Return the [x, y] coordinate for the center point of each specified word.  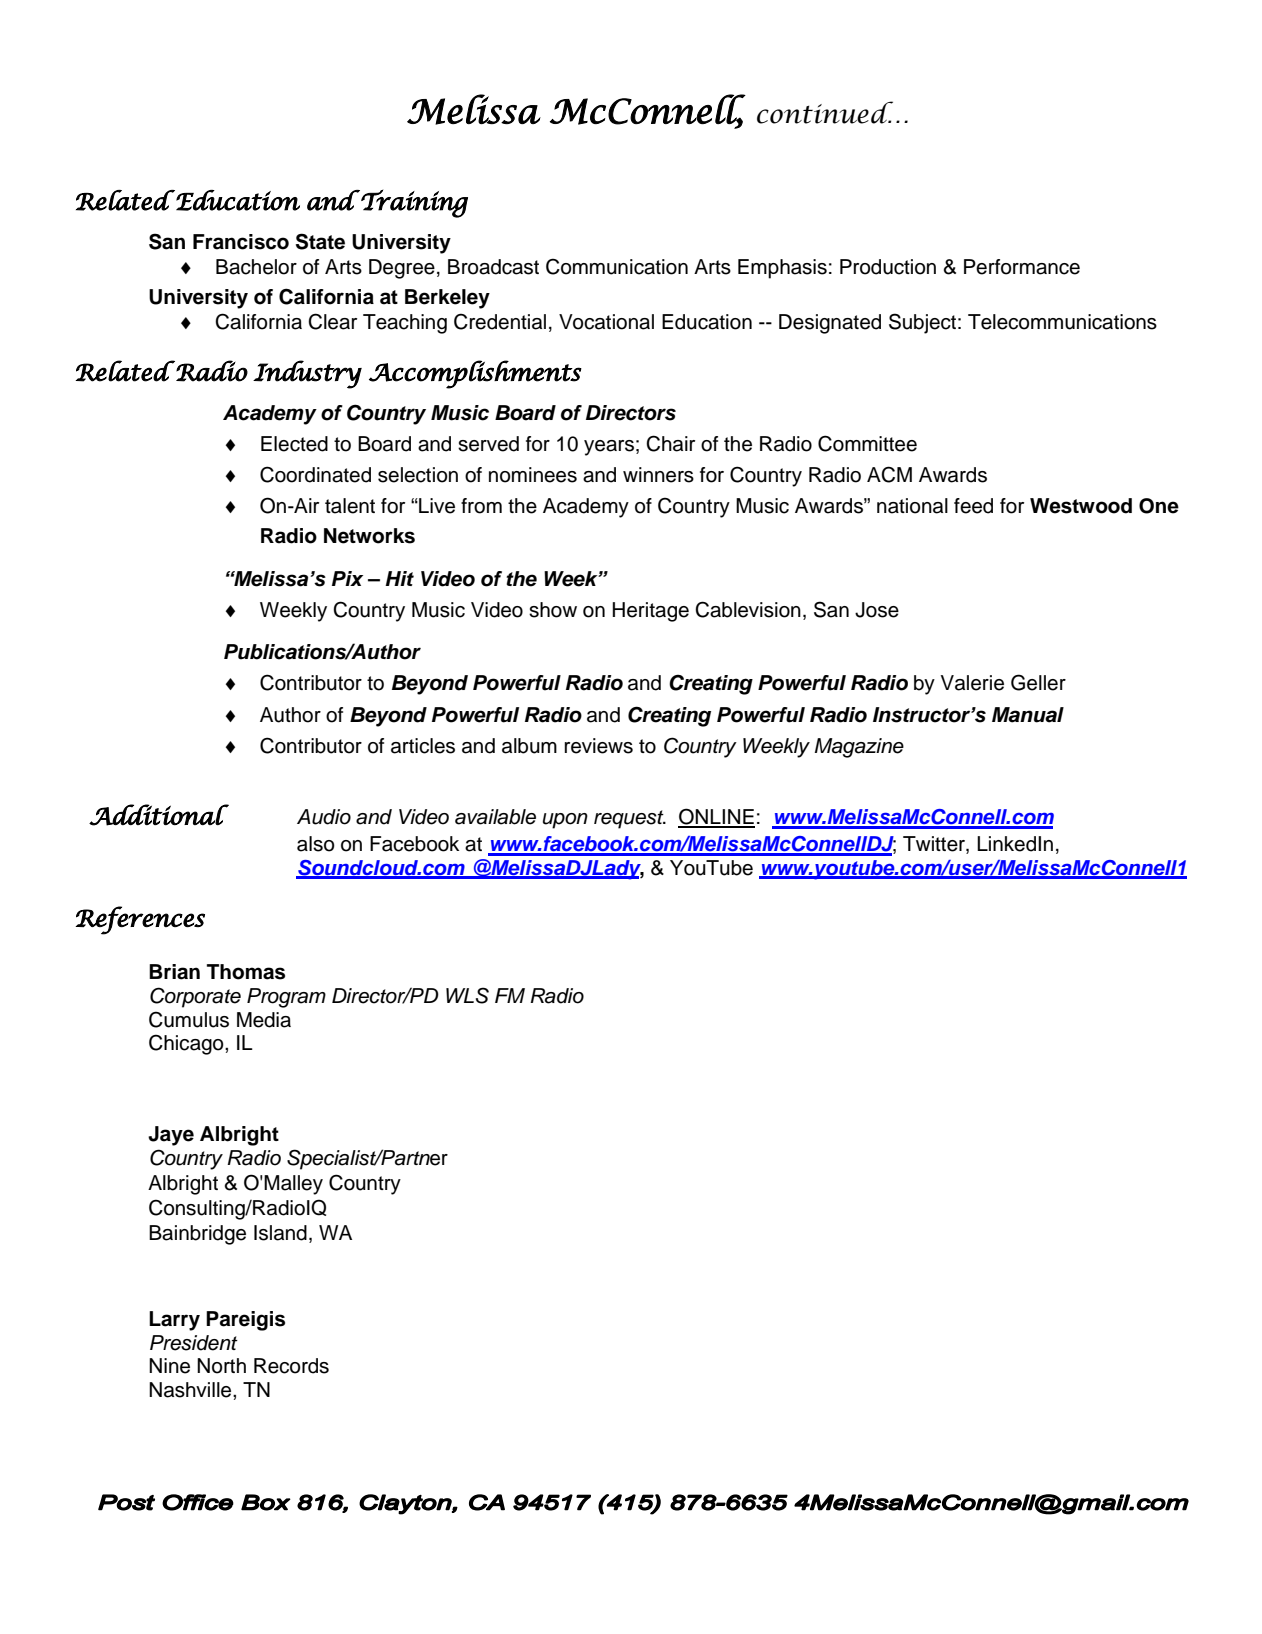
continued [825, 112]
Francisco [241, 242]
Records [291, 1366]
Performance [1022, 267]
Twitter [935, 845]
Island [280, 1233]
